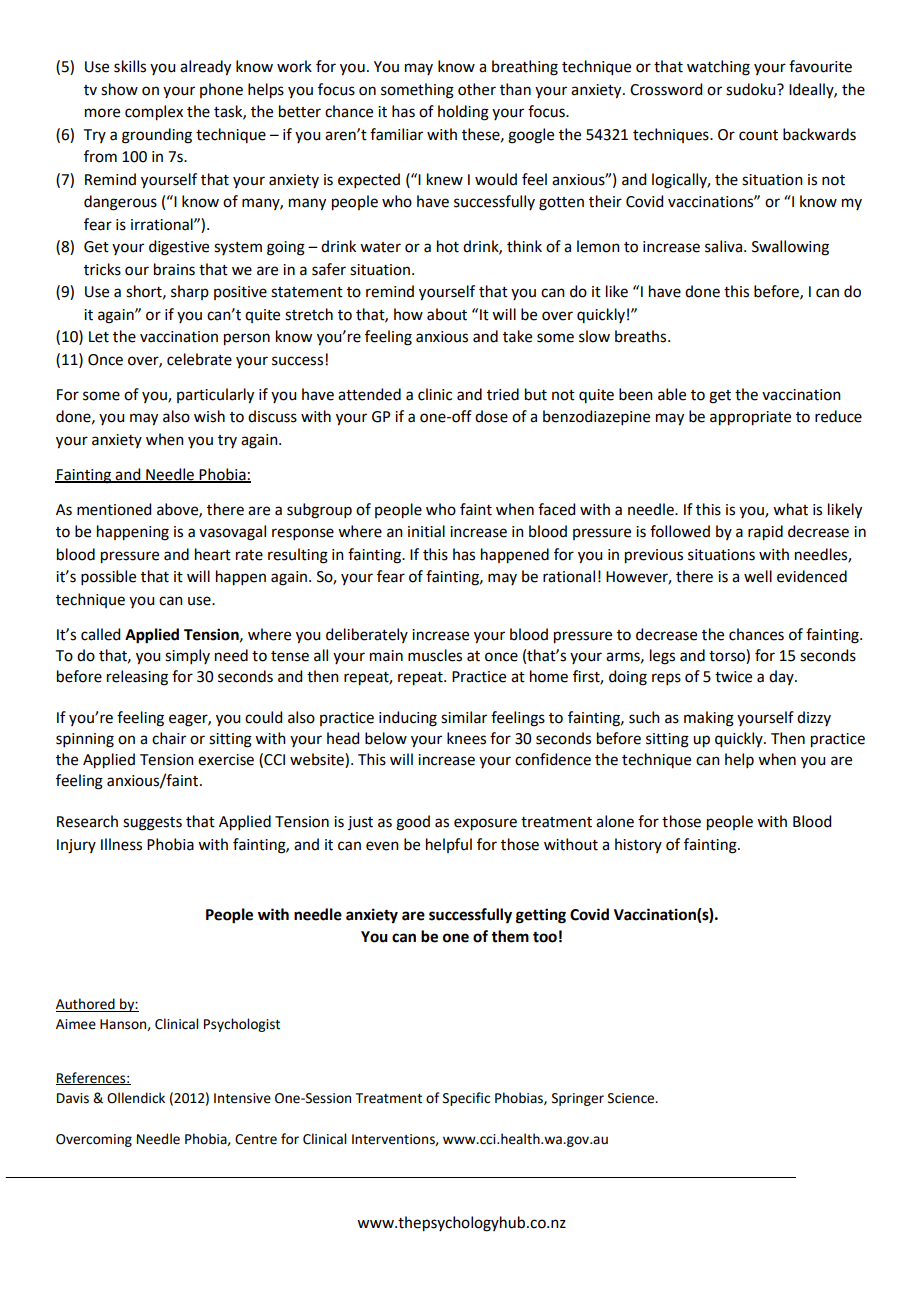  What do you see at coordinates (108, 577) in the screenshot?
I see `possible` at bounding box center [108, 577].
